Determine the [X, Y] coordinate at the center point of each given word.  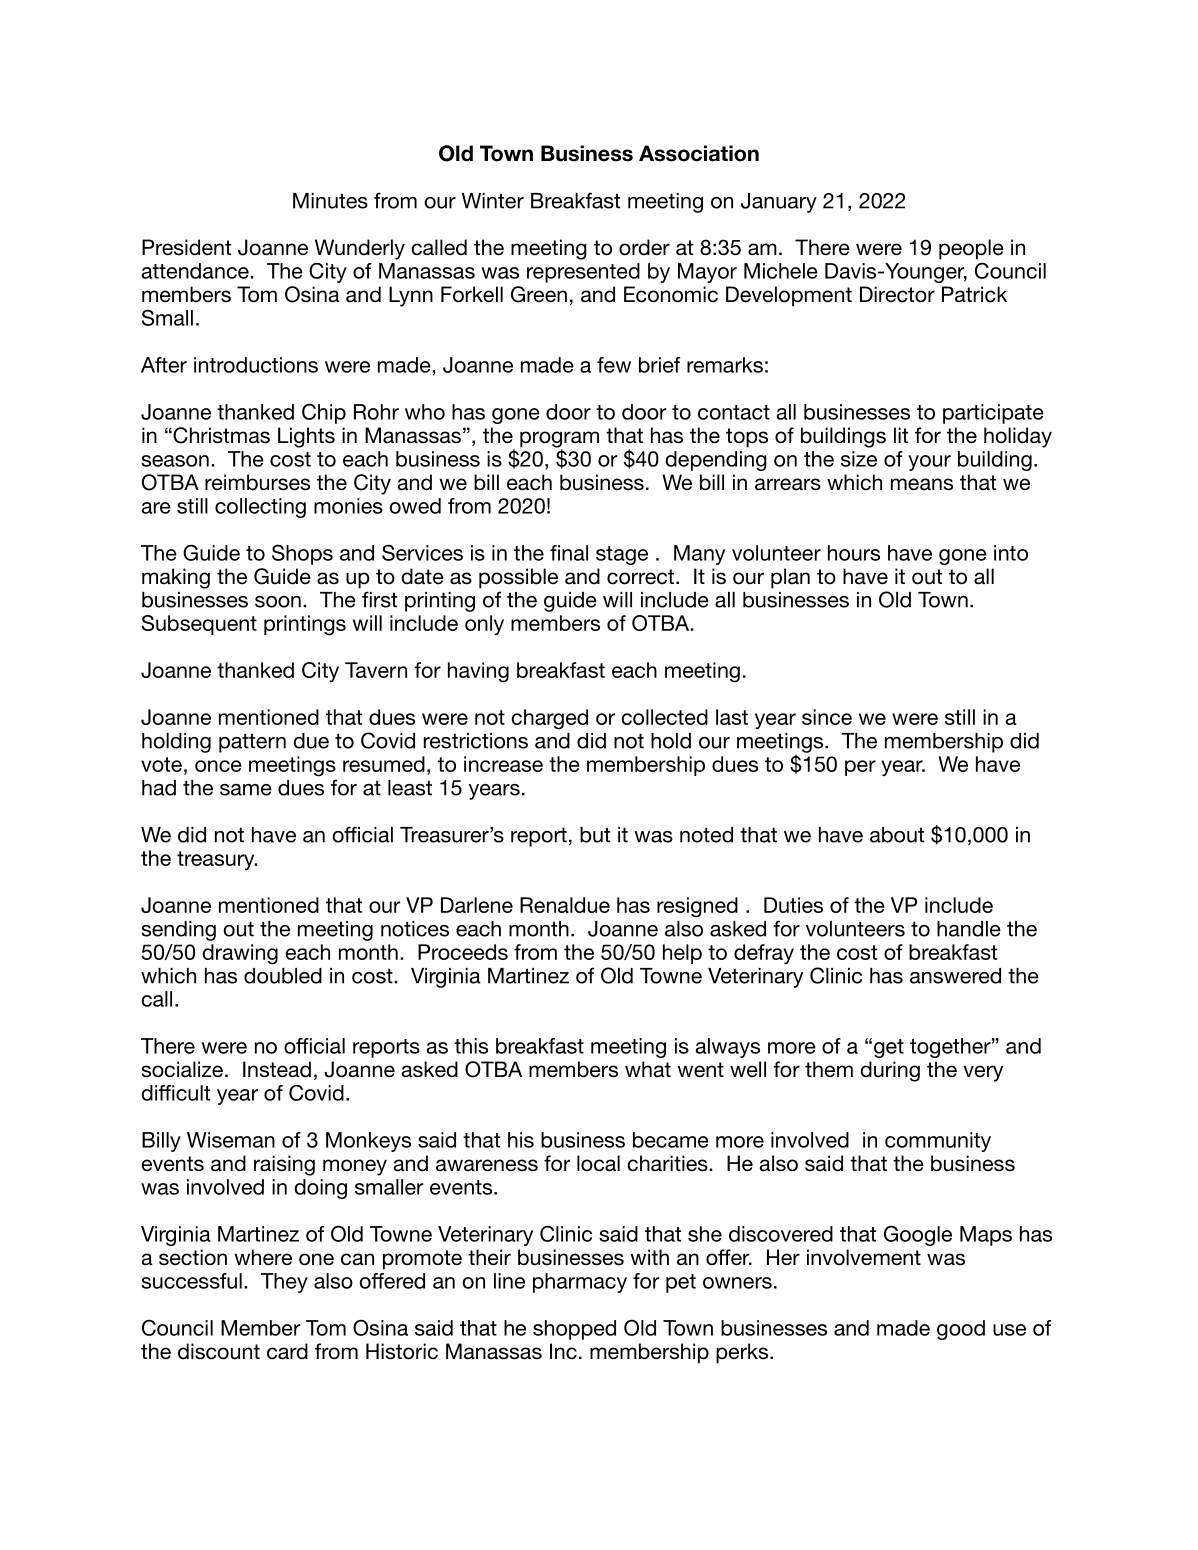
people [971, 249]
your [929, 463]
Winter [493, 201]
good [961, 1330]
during [890, 1071]
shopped [574, 1330]
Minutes [330, 201]
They [284, 1283]
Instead [277, 1069]
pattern [252, 743]
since [827, 717]
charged [549, 719]
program [559, 440]
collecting [260, 508]
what [648, 1069]
